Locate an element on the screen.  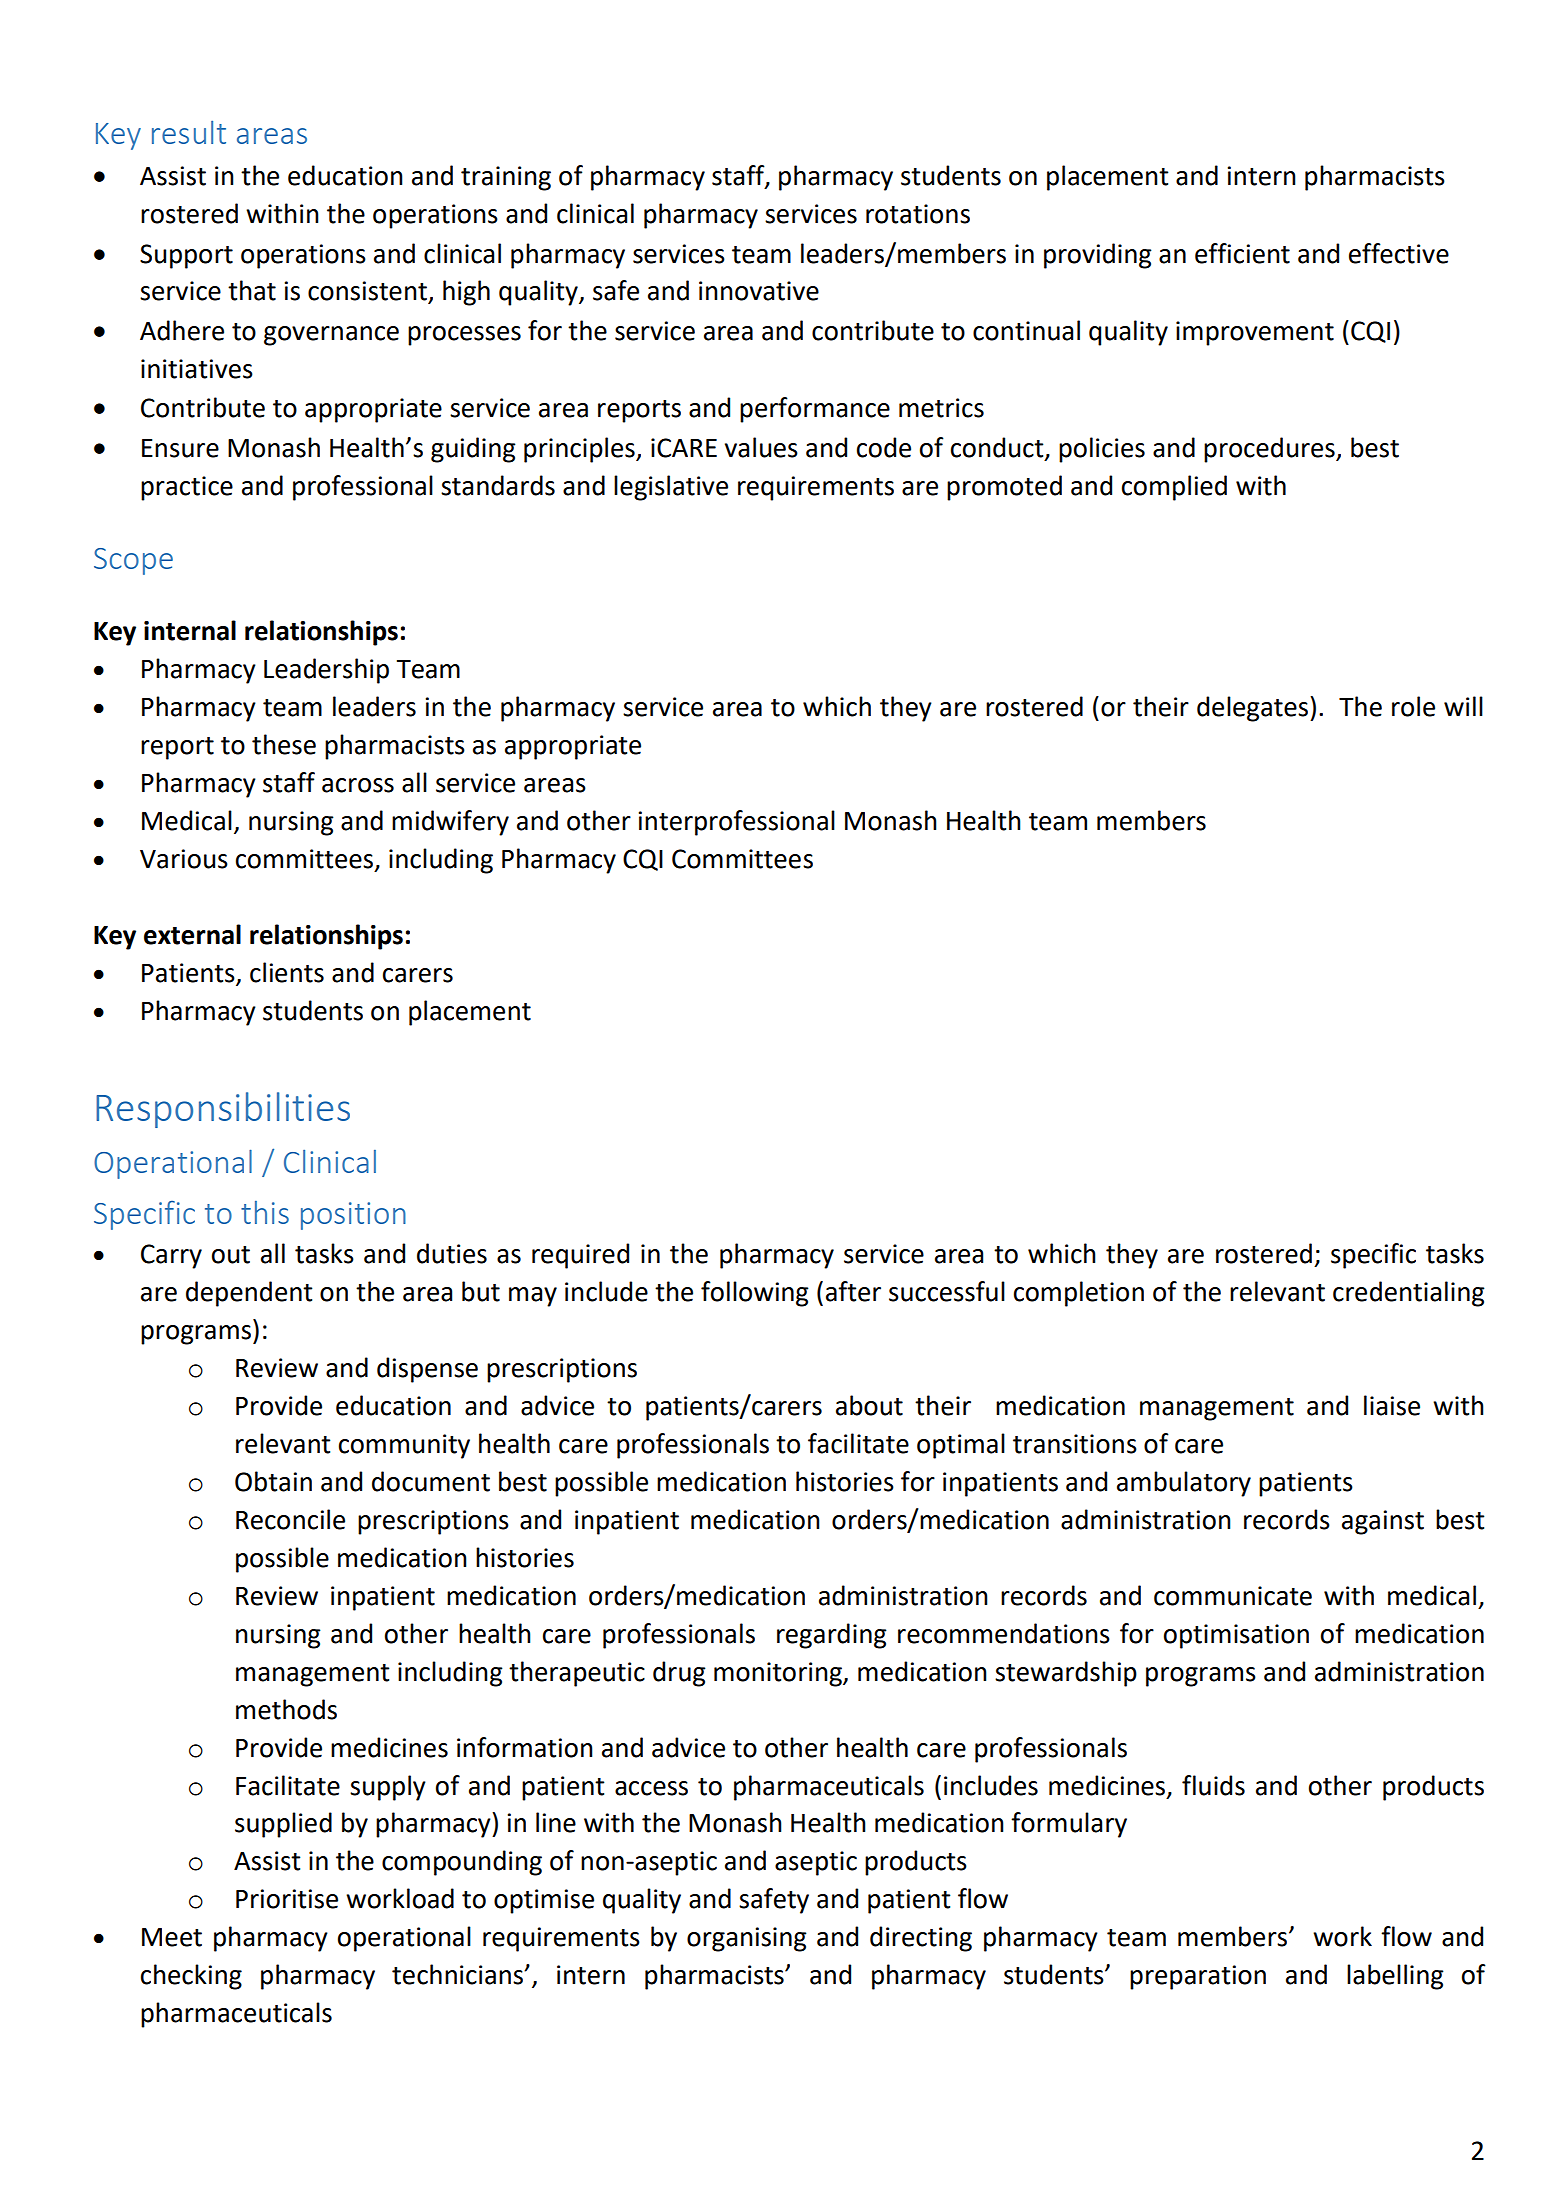
labelling is located at coordinates (1395, 1977).
